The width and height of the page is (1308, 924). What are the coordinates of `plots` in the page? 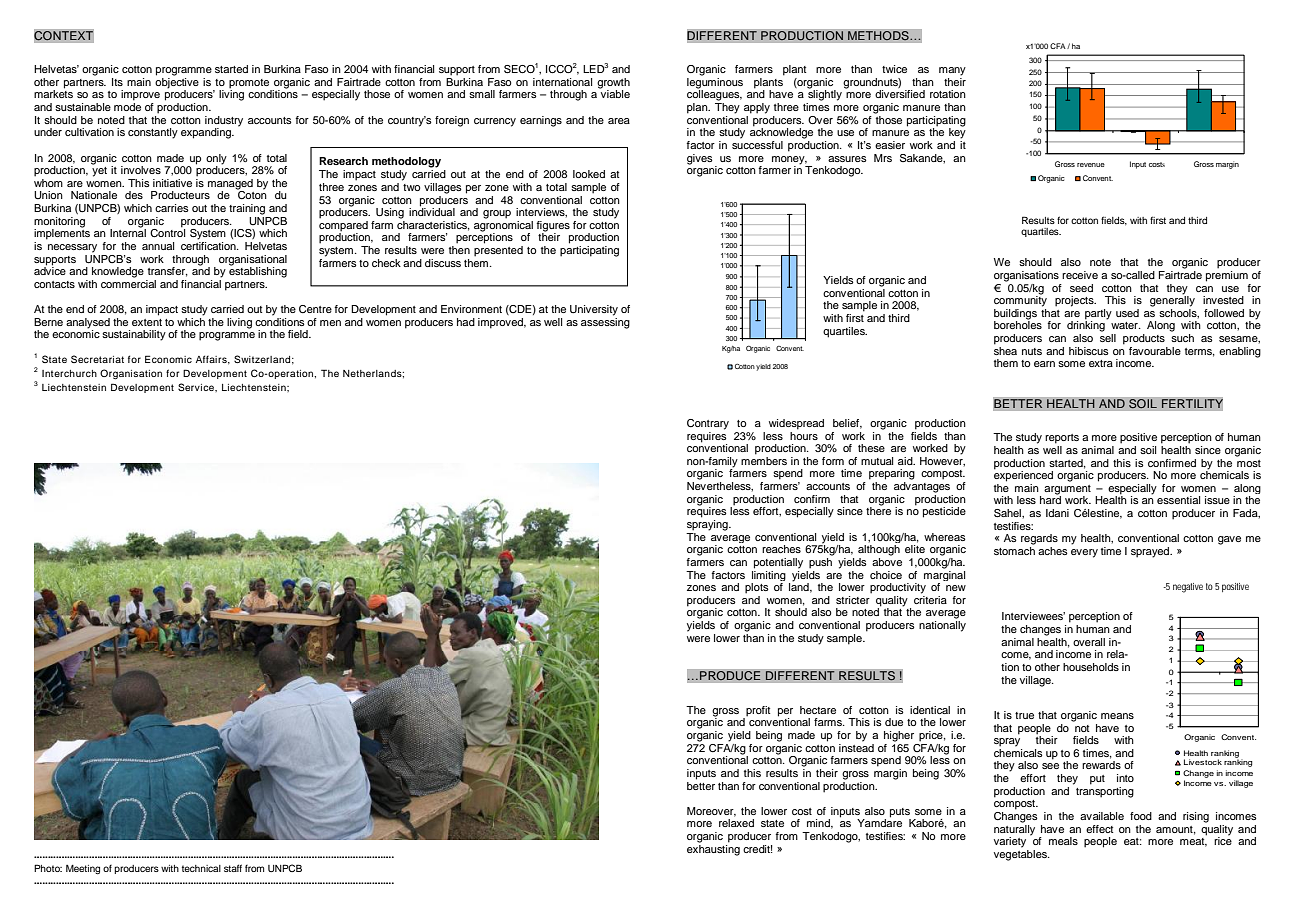 It's located at (757, 588).
